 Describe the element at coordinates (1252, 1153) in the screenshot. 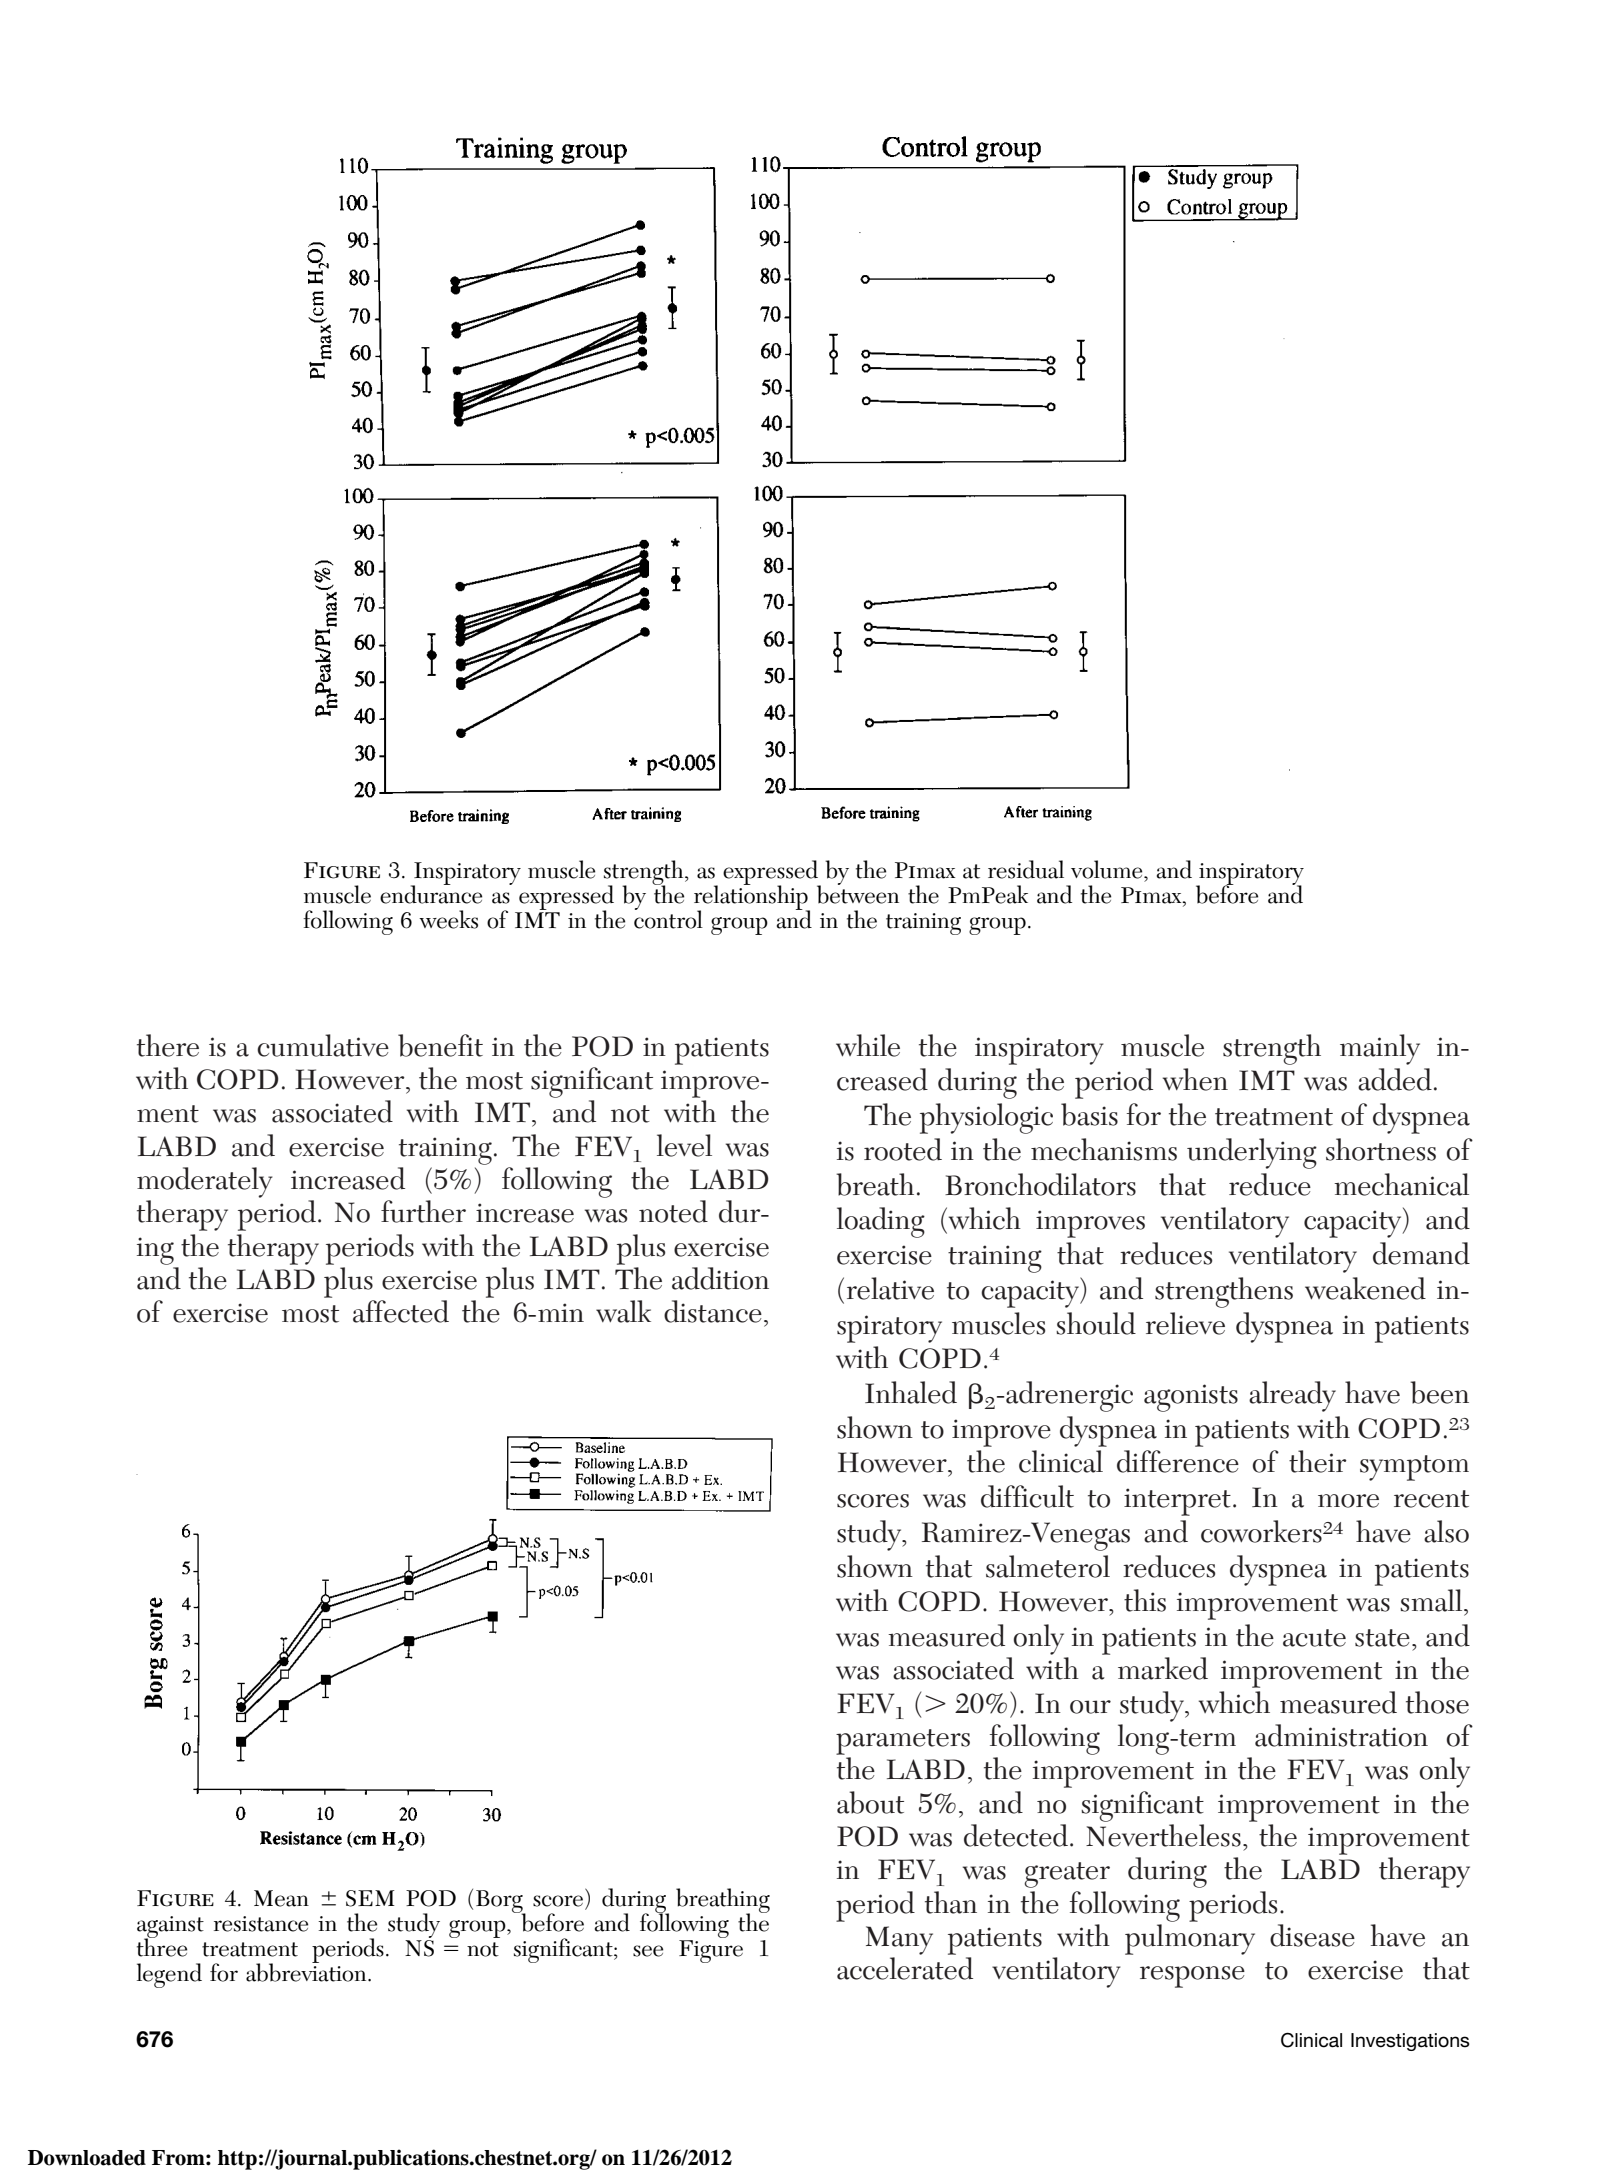

I see `underlying` at that location.
